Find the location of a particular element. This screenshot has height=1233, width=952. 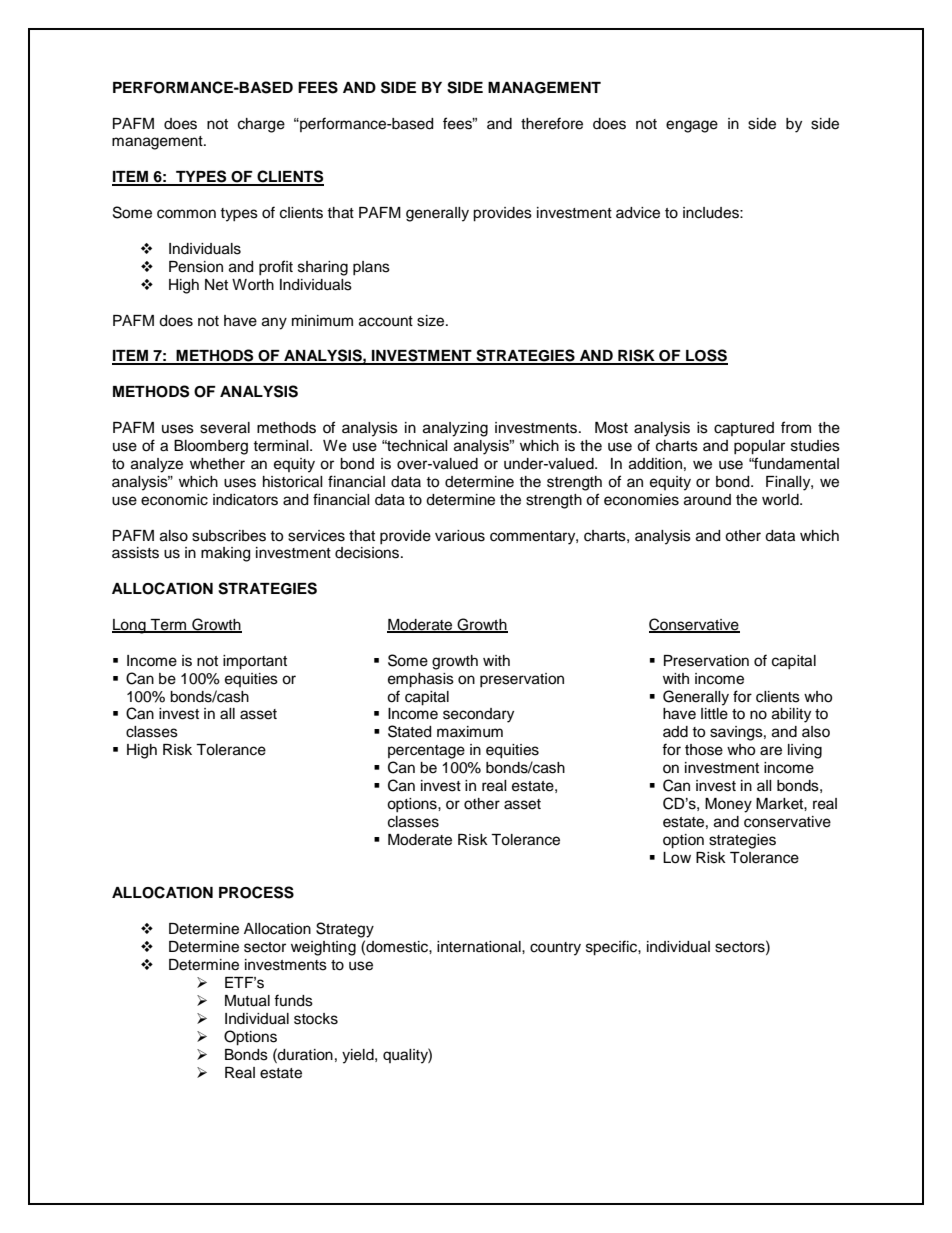

charge is located at coordinates (261, 125).
